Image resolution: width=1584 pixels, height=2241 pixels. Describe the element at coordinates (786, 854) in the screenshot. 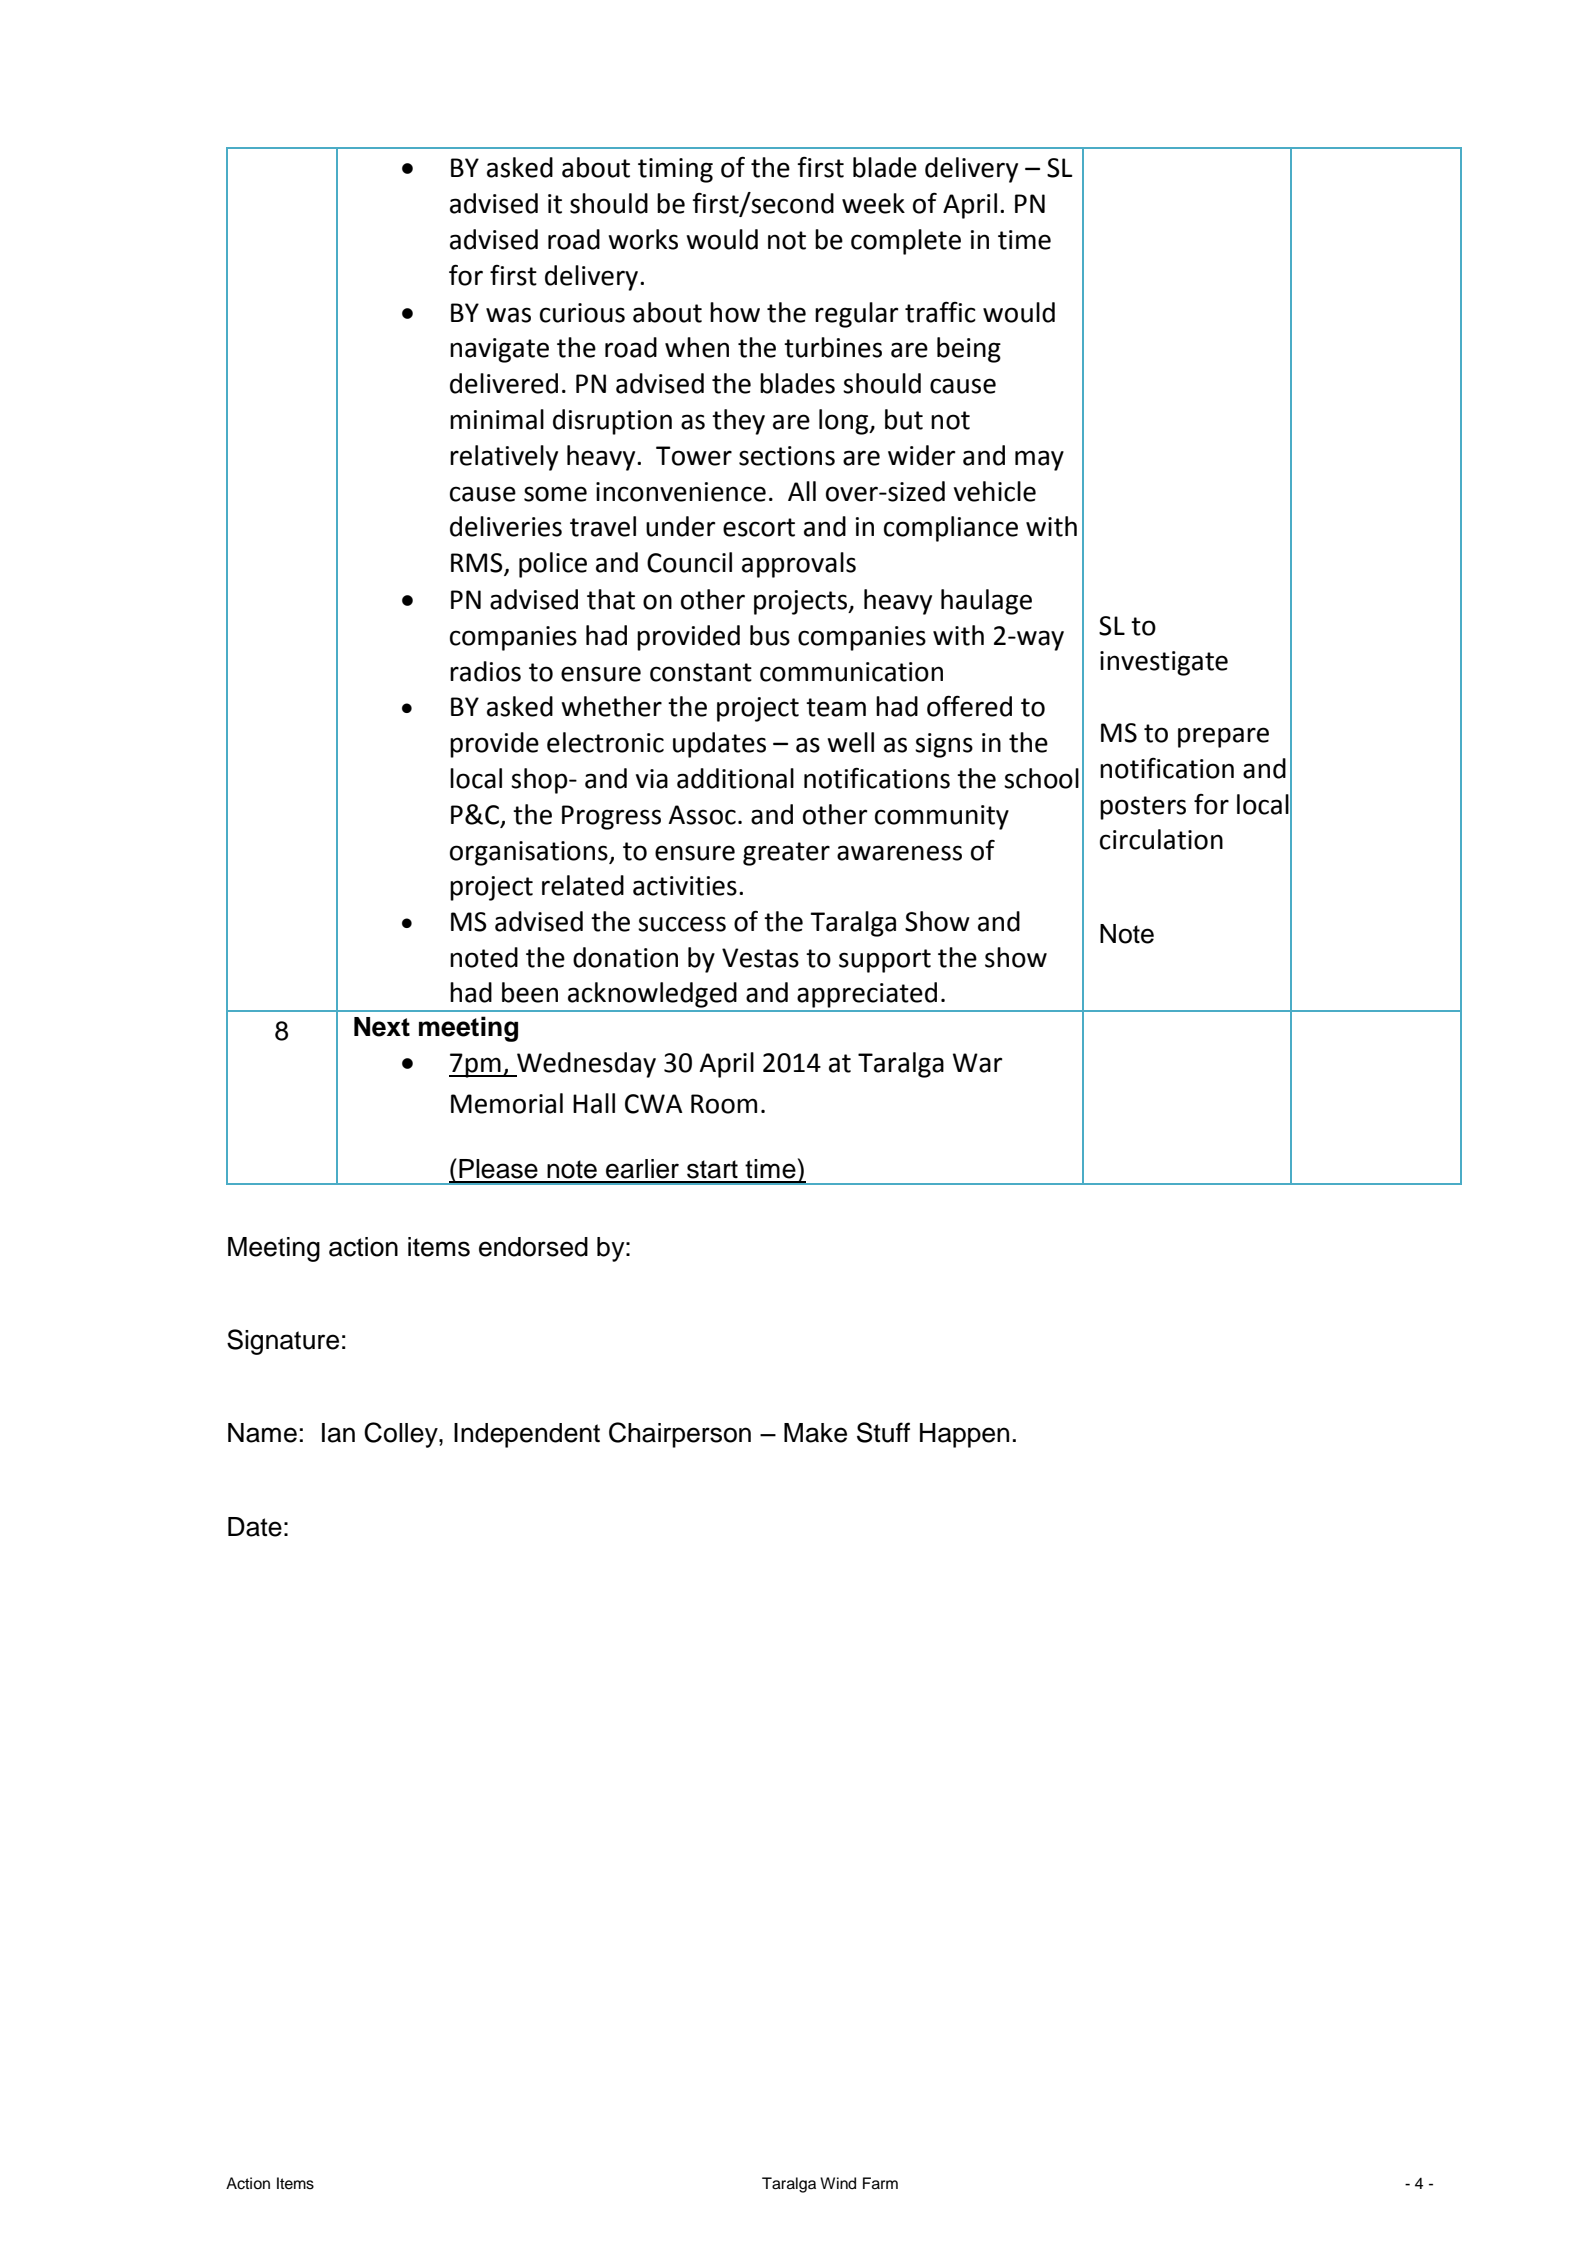

I see `greater` at that location.
